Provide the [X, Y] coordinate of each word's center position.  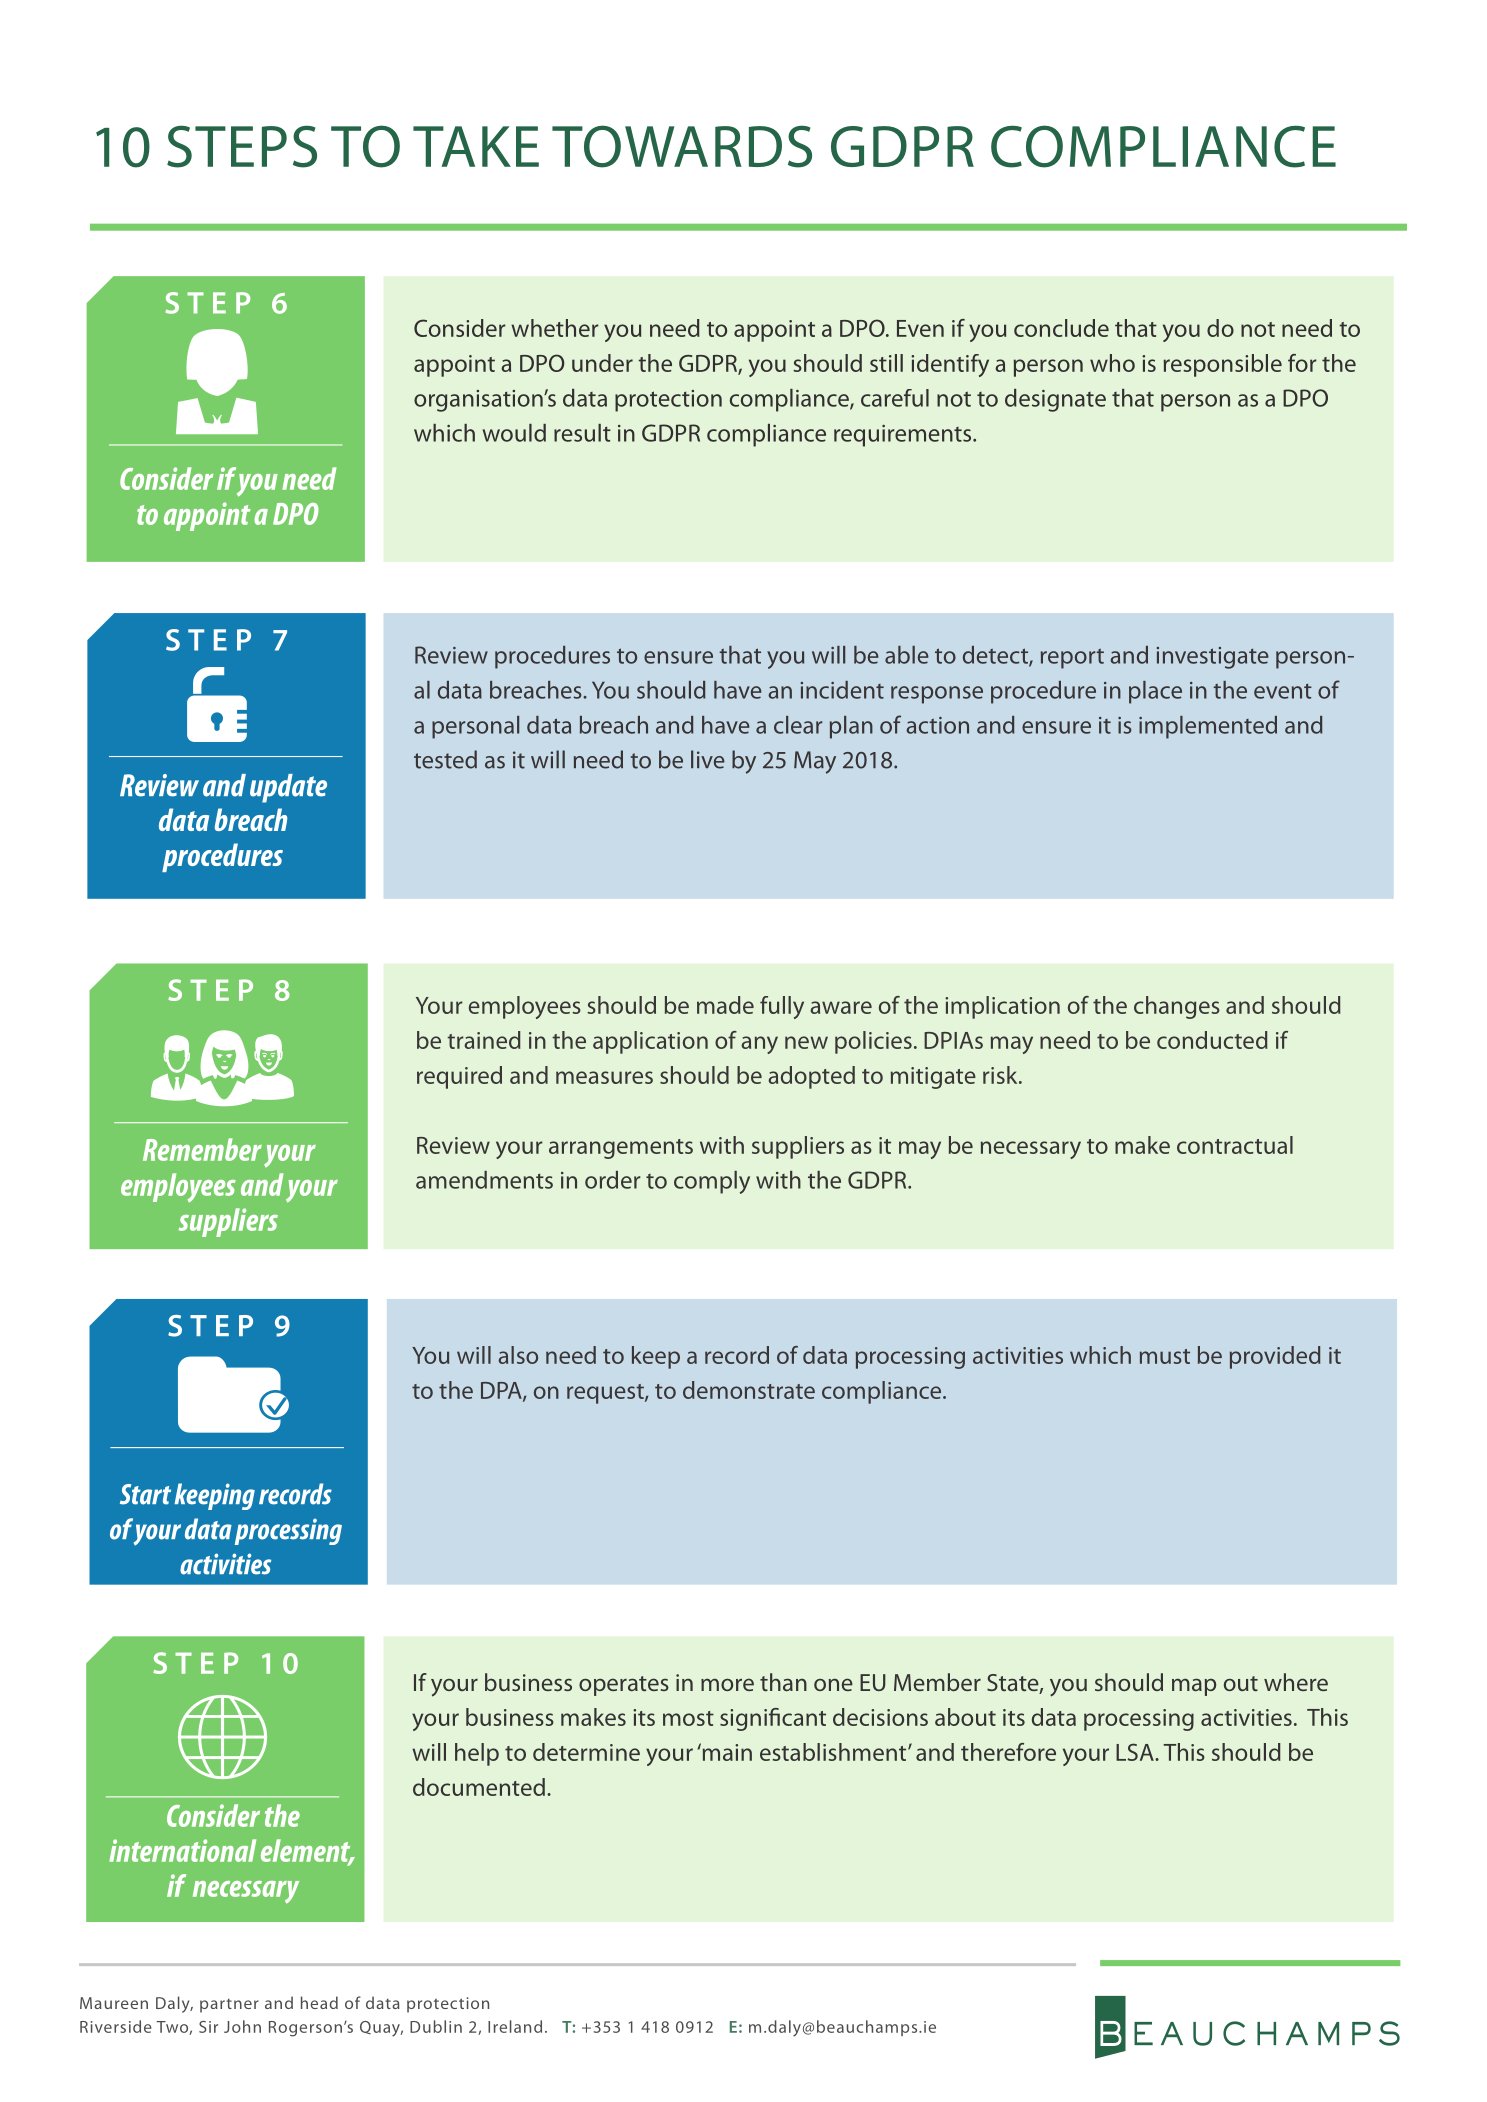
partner [229, 2006]
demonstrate [749, 1390]
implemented [1208, 727]
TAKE [476, 146]
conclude [1061, 328]
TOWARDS [682, 146]
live [708, 759]
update [288, 788]
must [1165, 1356]
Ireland [515, 2026]
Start [145, 1494]
